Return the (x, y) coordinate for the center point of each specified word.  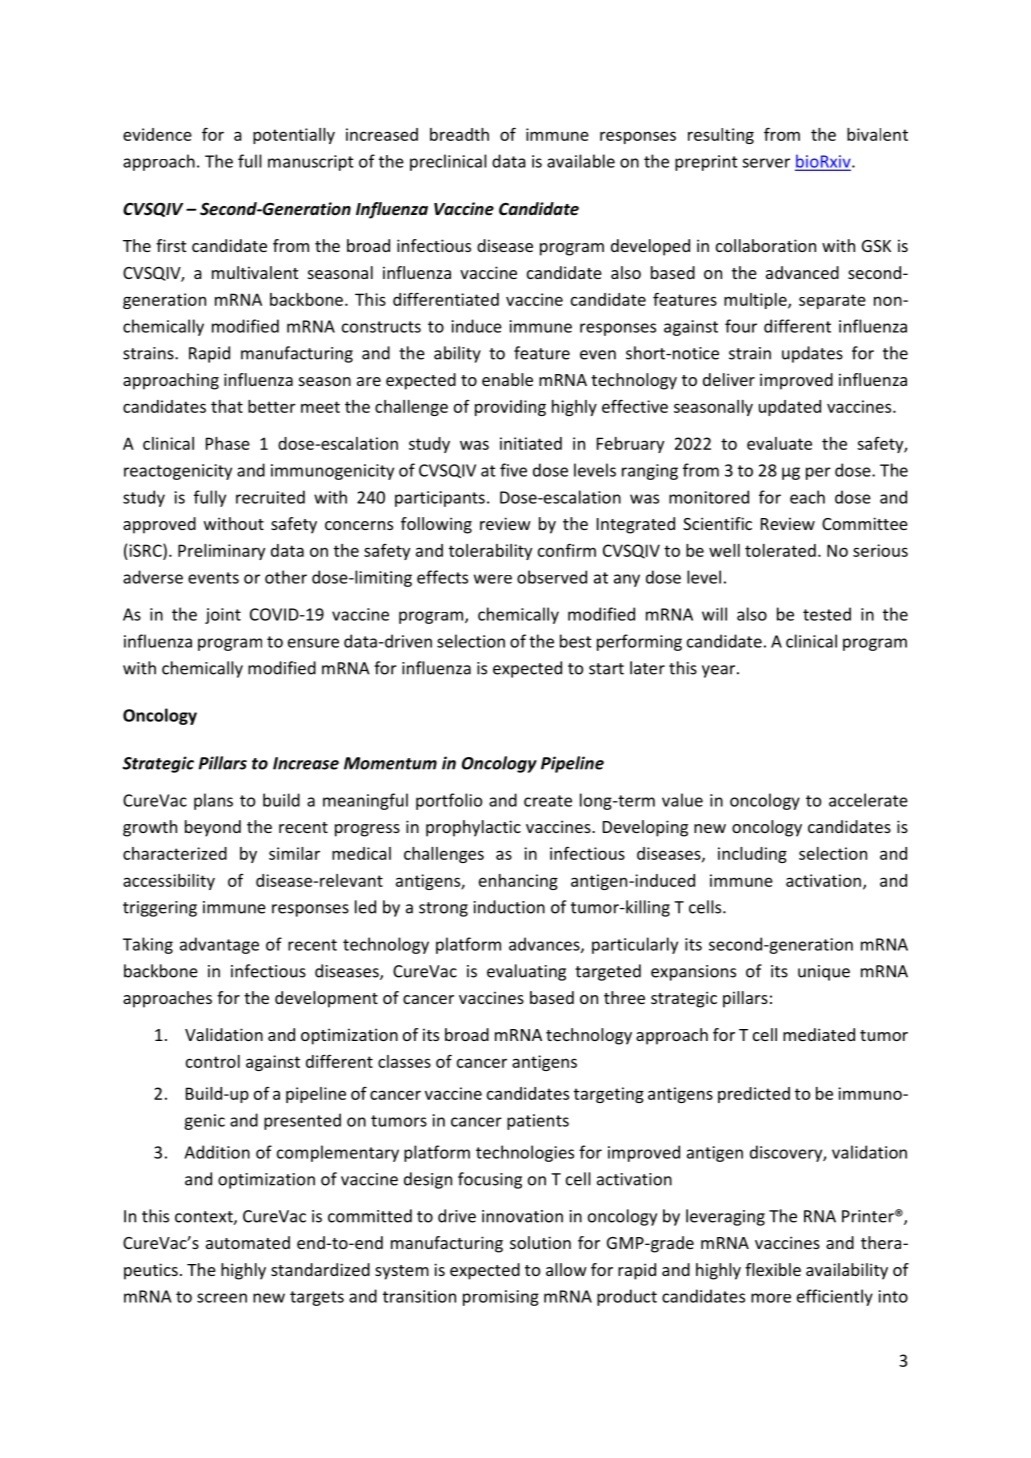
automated (248, 1242)
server (766, 163)
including (752, 855)
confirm (567, 550)
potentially (294, 136)
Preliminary (221, 552)
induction (509, 907)
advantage (219, 945)
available (581, 161)
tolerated (780, 550)
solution (540, 1242)
